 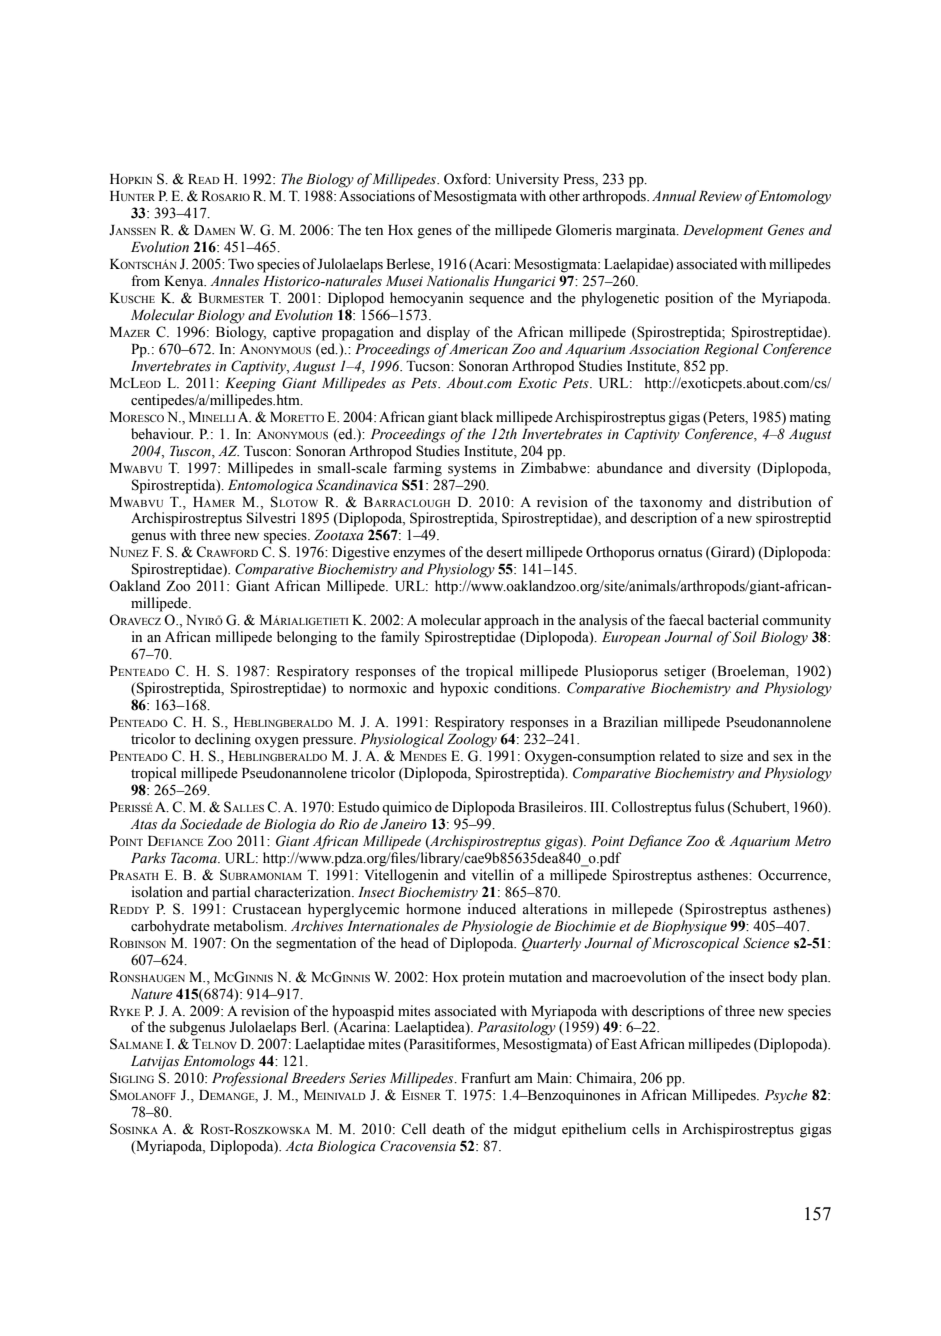 I want to click on Two, so click(x=241, y=264).
